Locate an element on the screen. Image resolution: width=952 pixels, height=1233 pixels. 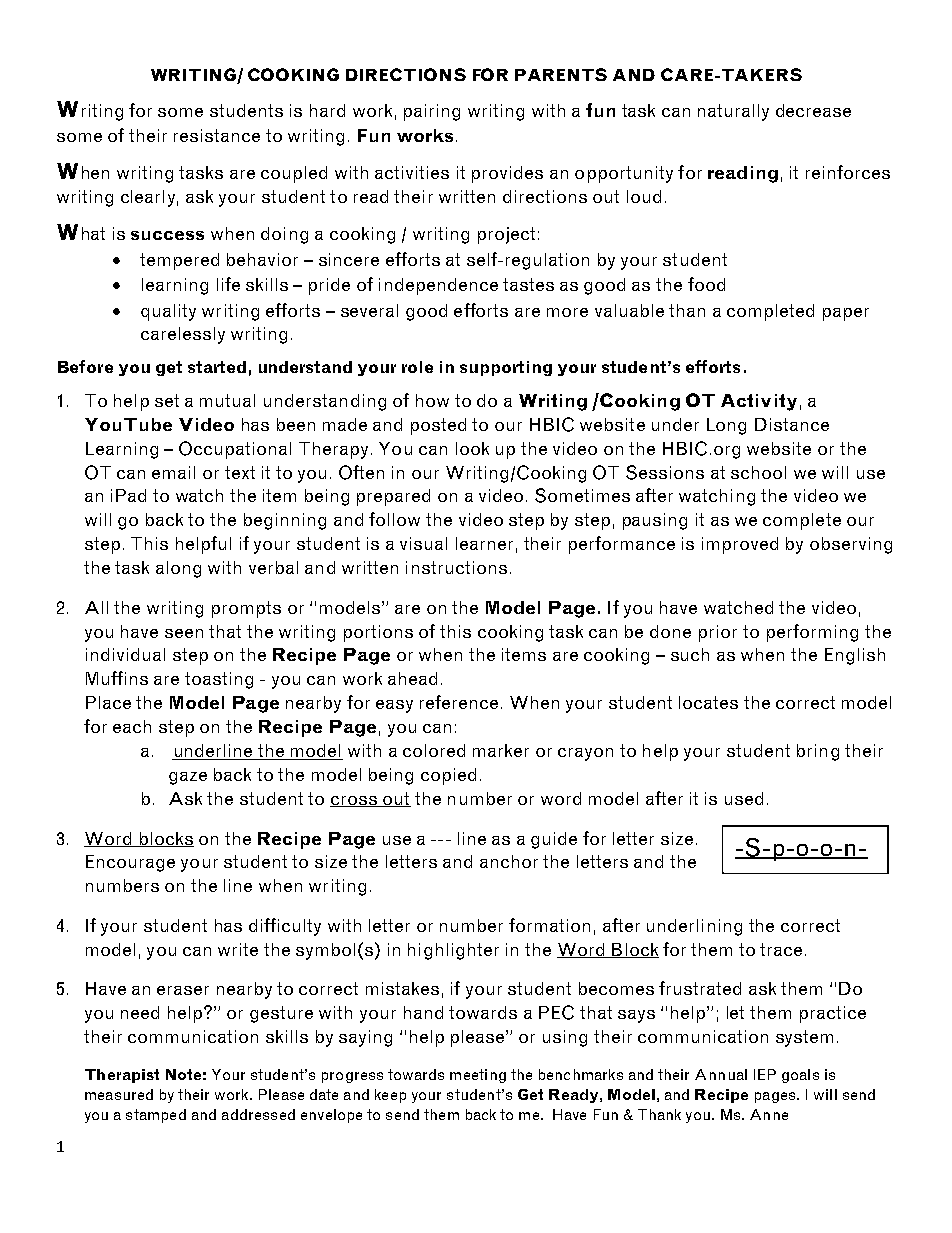
instructions is located at coordinates (456, 567).
